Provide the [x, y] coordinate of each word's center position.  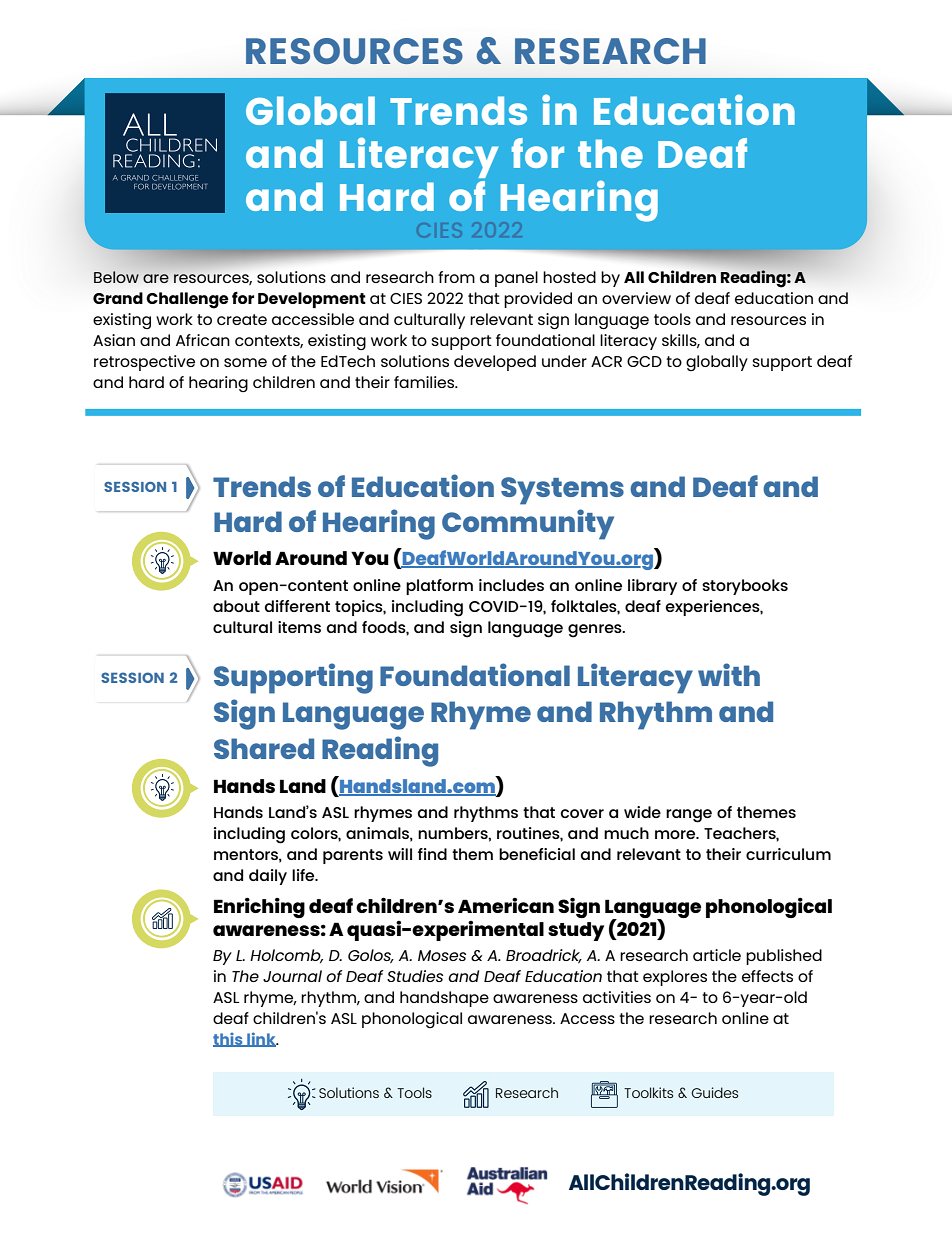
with [729, 674]
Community [528, 524]
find [432, 854]
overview [636, 298]
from [456, 277]
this [229, 1040]
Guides [714, 1092]
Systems [562, 491]
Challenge [187, 300]
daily [268, 877]
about [236, 606]
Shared [264, 748]
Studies [415, 976]
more [676, 834]
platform [439, 587]
